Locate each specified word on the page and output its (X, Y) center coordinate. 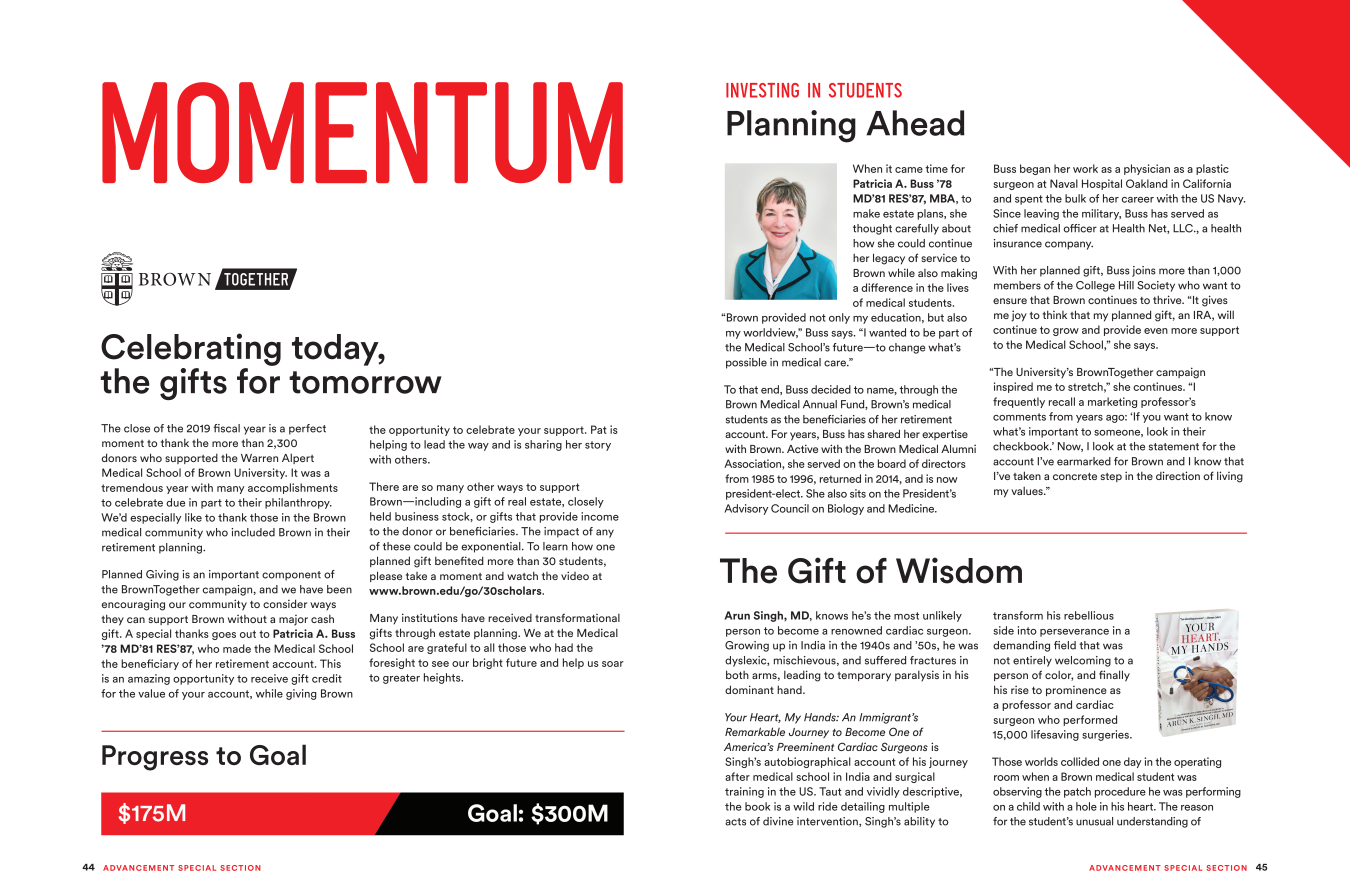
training (744, 792)
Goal (278, 754)
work (1085, 168)
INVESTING (762, 90)
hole (1086, 806)
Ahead (915, 123)
